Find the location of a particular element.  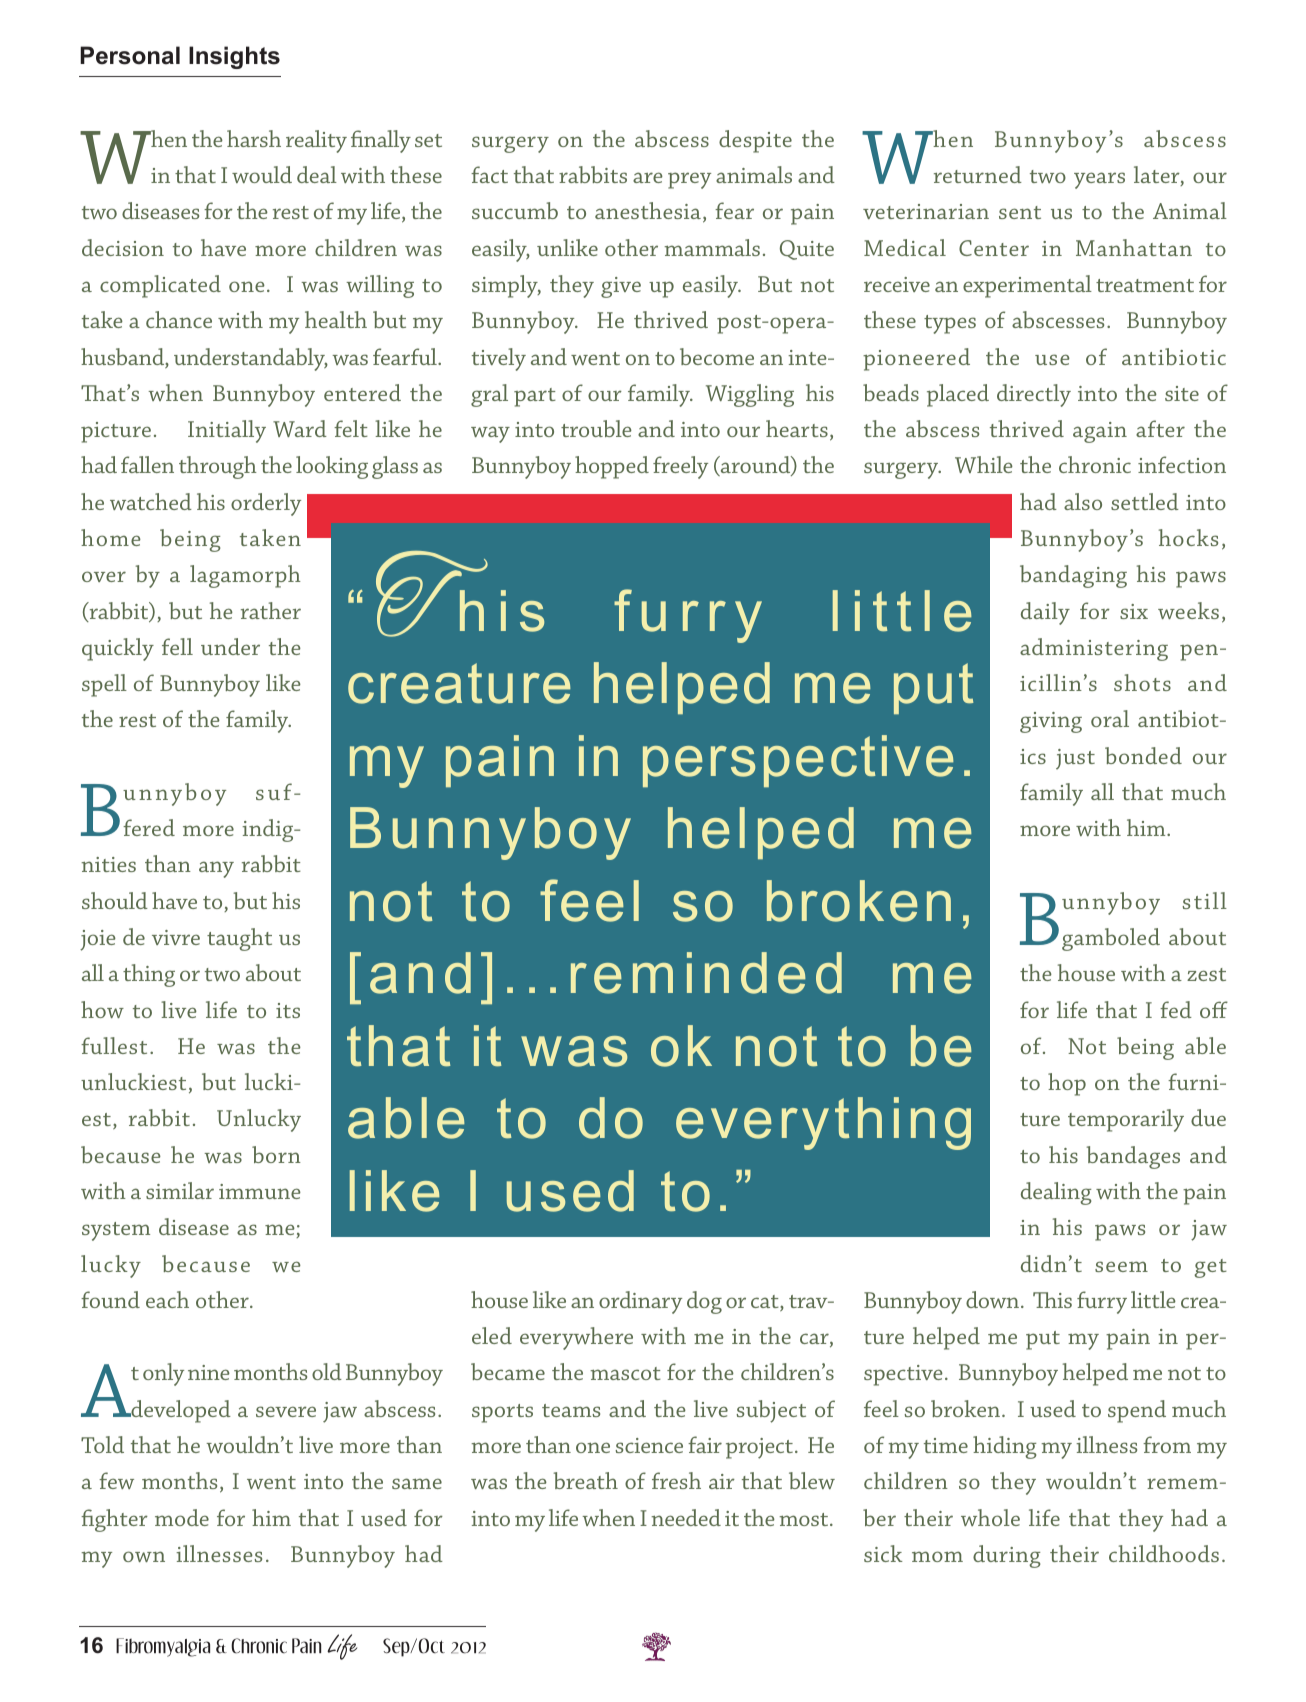

any is located at coordinates (216, 869).
